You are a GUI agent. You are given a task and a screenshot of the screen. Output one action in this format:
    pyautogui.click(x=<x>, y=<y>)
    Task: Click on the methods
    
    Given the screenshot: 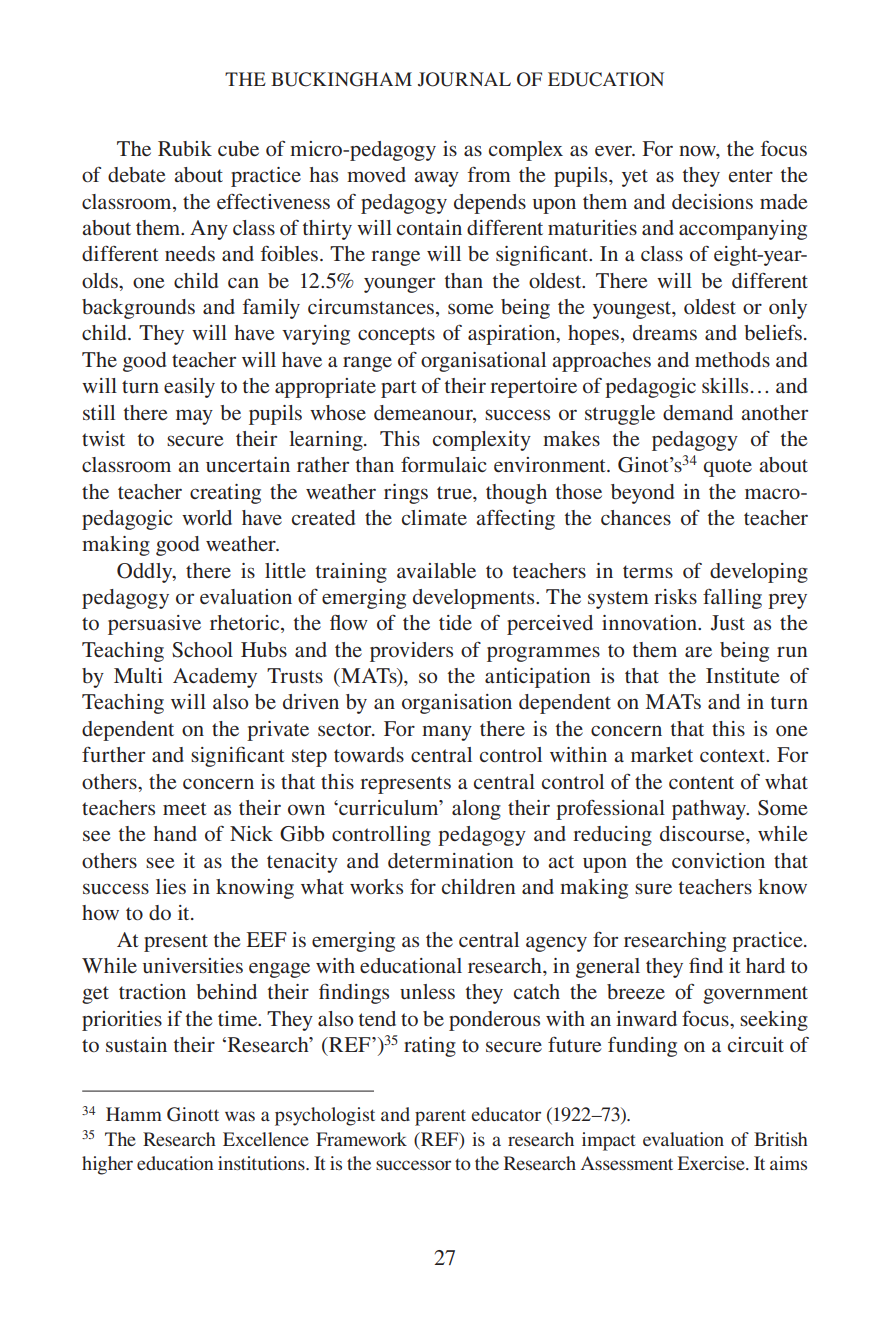 What is the action you would take?
    pyautogui.click(x=732, y=359)
